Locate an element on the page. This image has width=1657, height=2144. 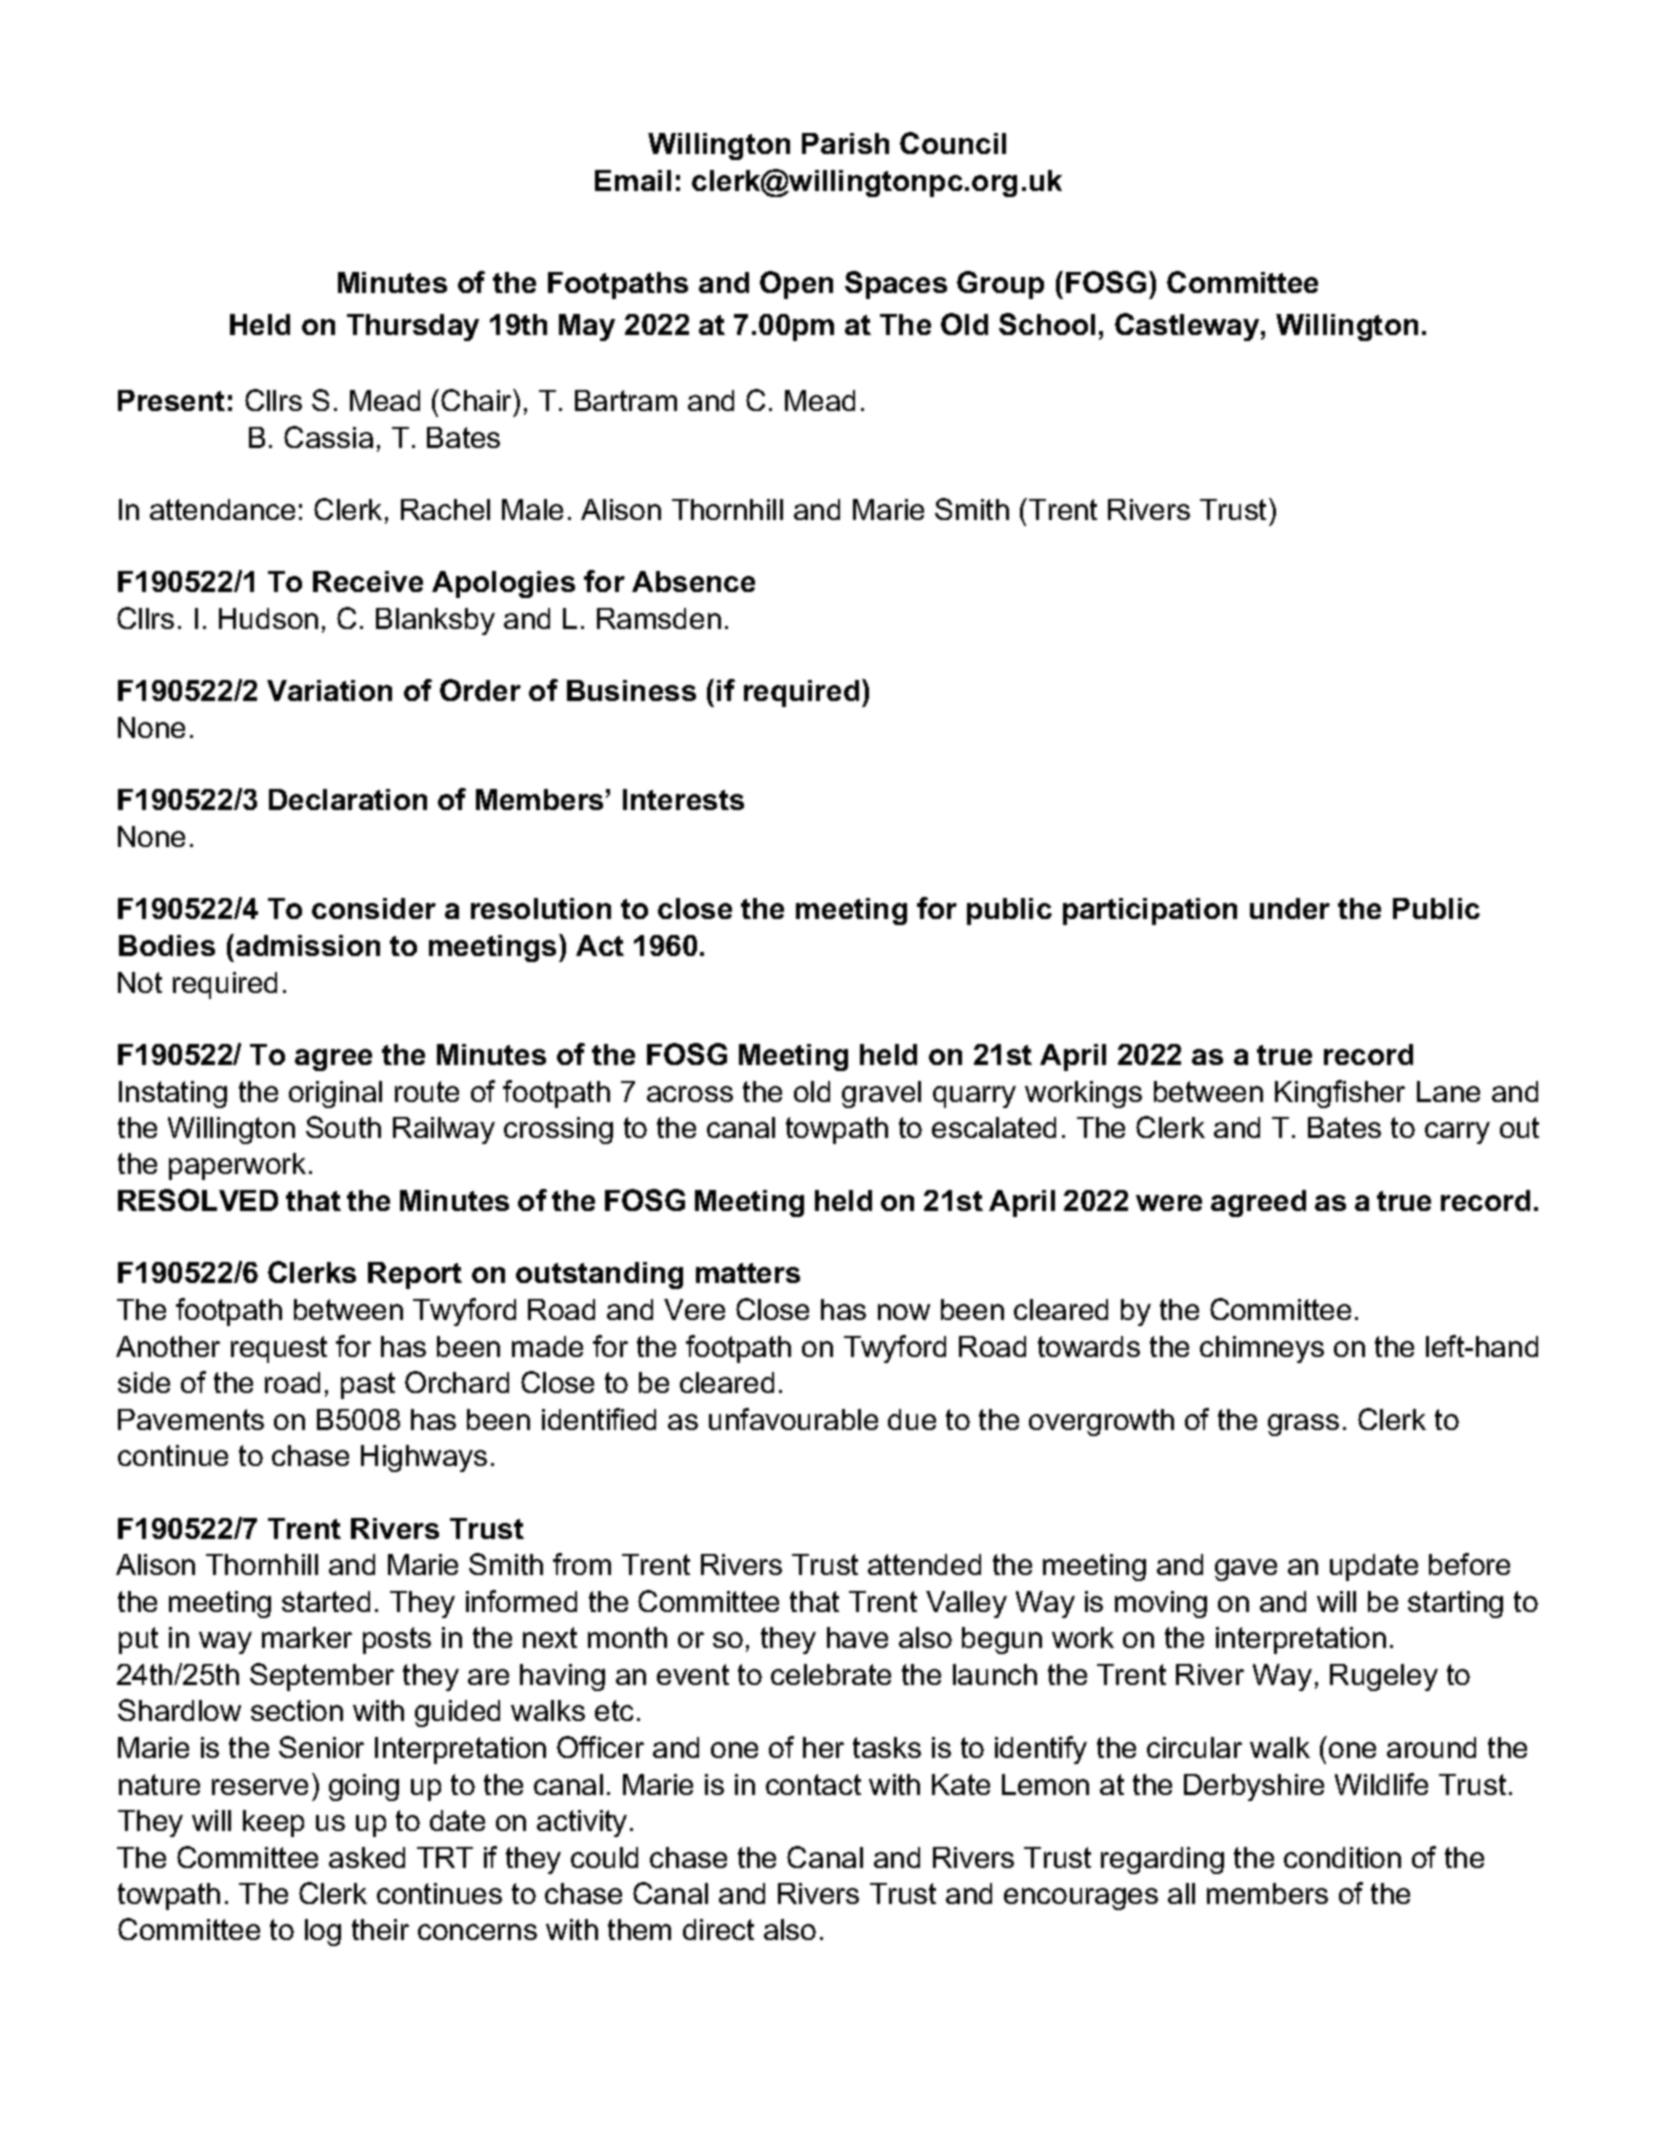
original is located at coordinates (335, 1094).
